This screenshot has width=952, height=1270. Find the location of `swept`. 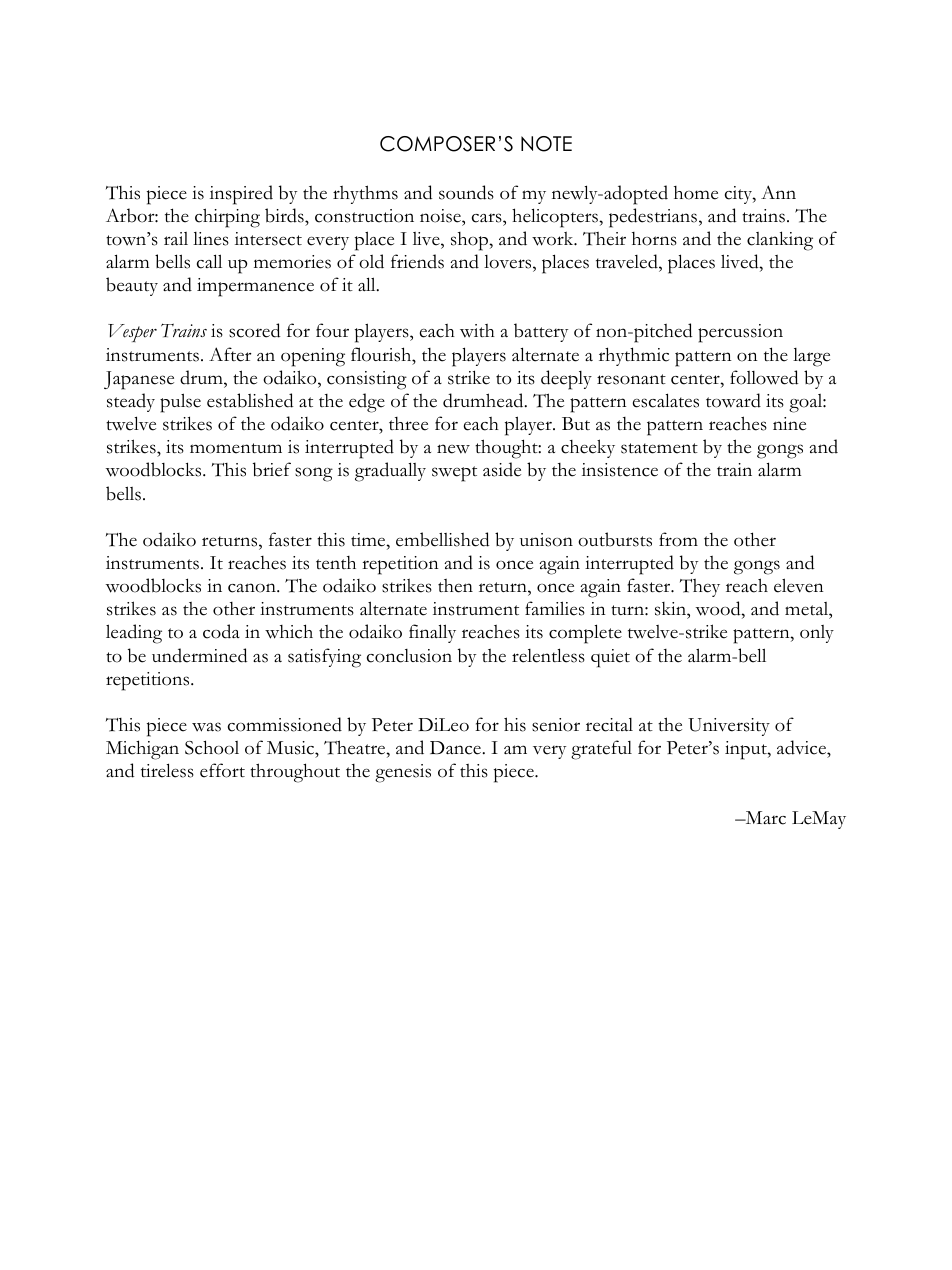

swept is located at coordinates (454, 474).
